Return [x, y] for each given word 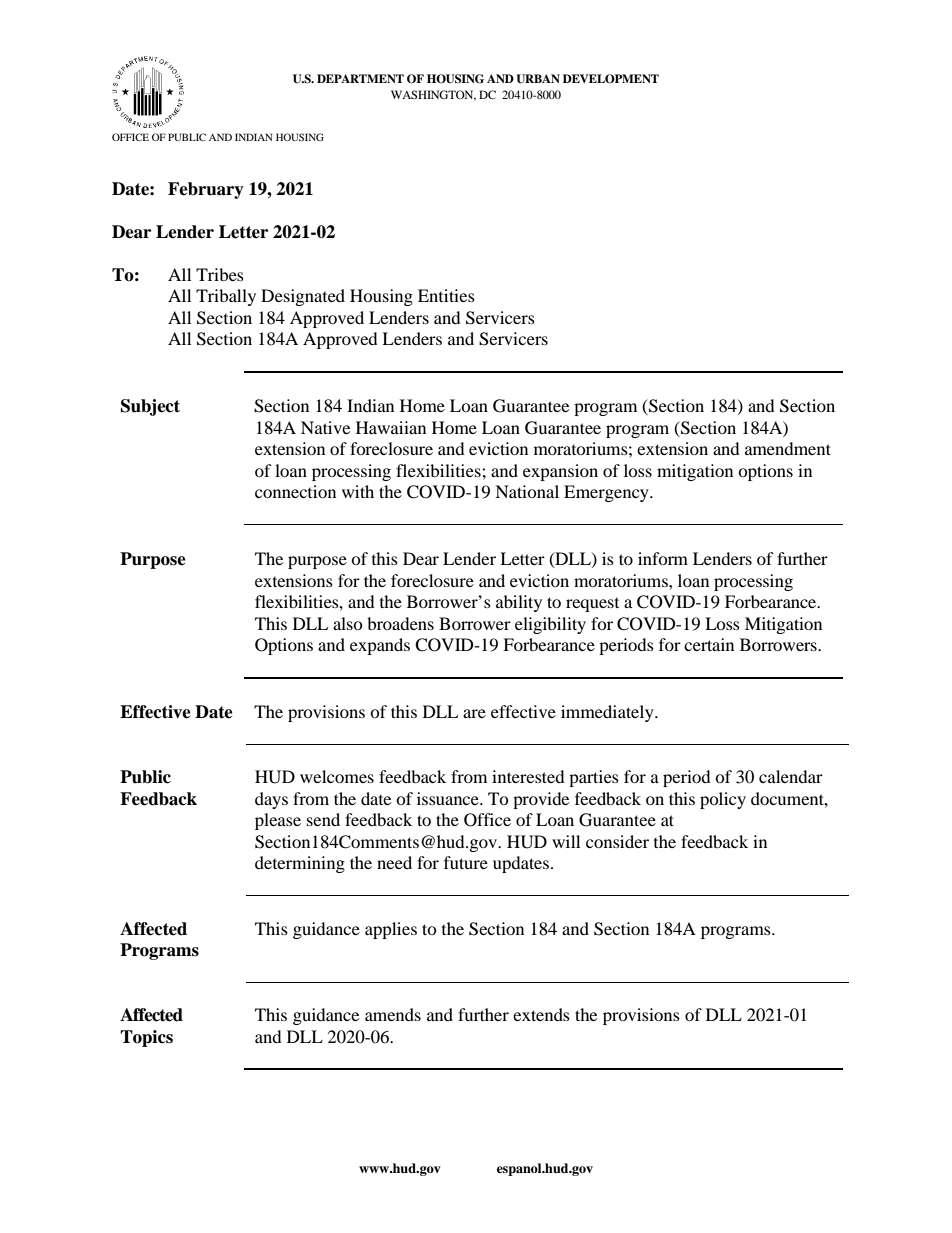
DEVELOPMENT [611, 78]
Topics [146, 1038]
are [474, 713]
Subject [150, 407]
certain [709, 644]
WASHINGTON [433, 95]
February [206, 190]
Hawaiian [391, 427]
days [271, 800]
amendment [788, 448]
